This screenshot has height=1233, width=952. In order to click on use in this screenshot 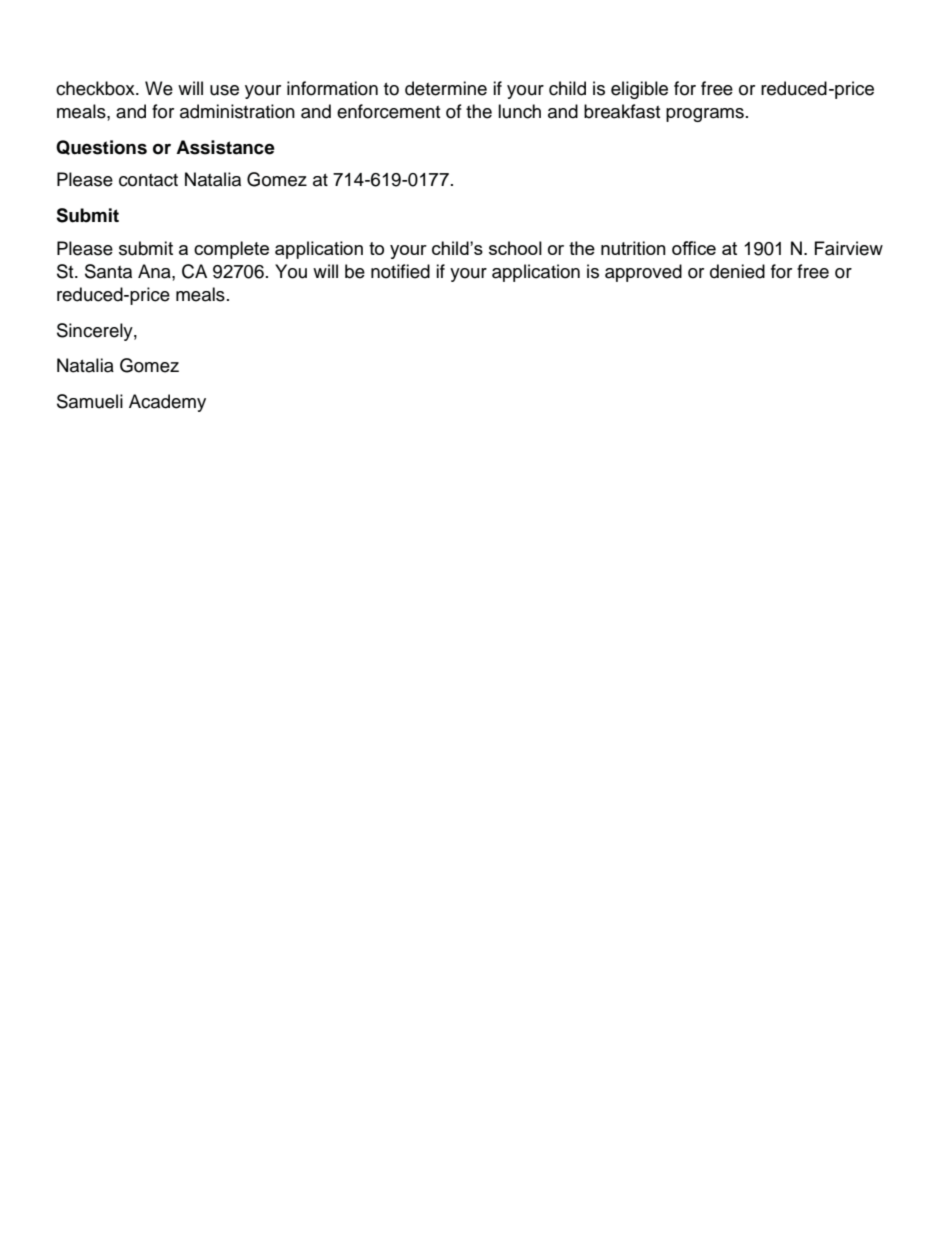, I will do `click(224, 90)`.
